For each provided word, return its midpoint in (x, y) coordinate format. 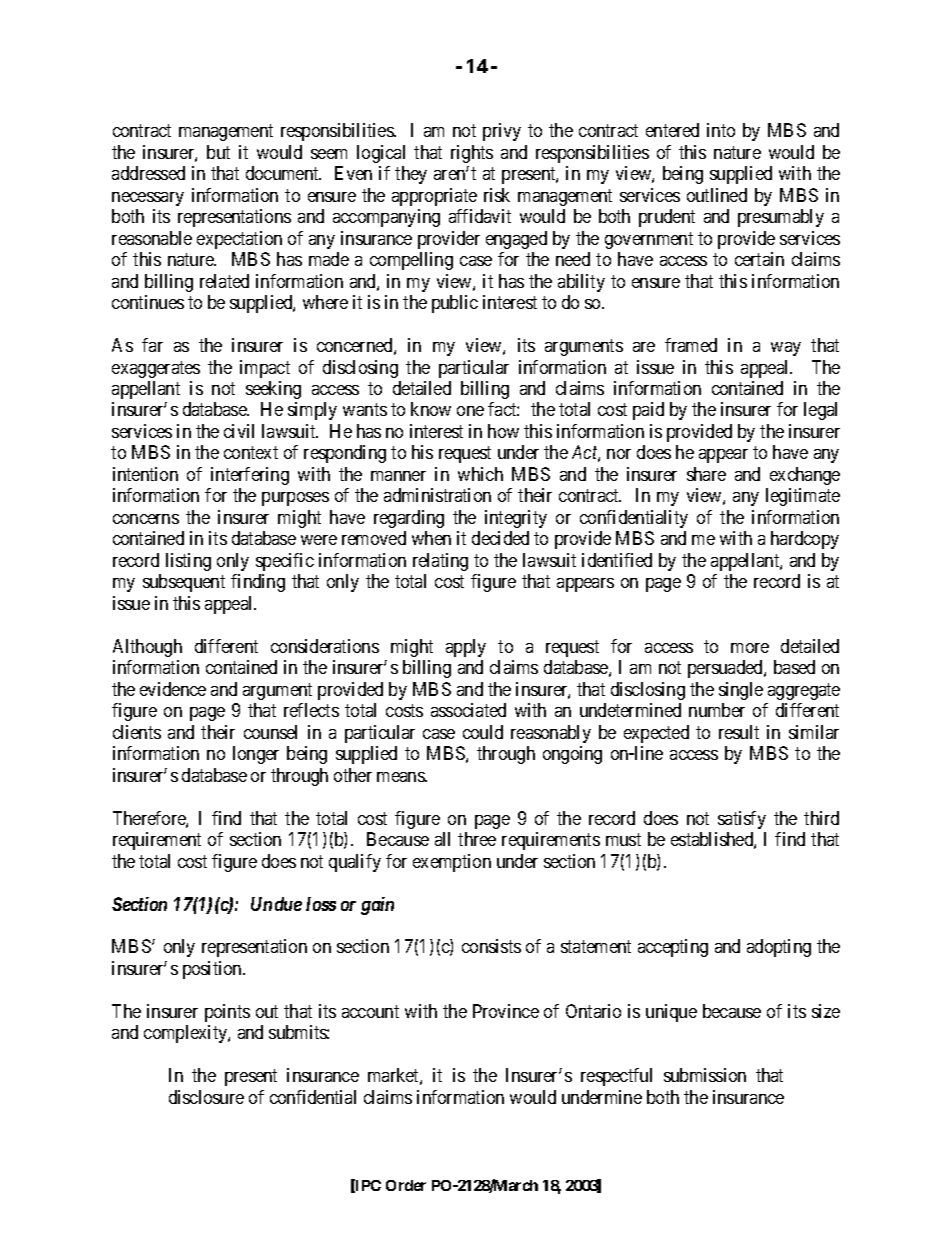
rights (472, 154)
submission (705, 1075)
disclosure (206, 1097)
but (218, 152)
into (721, 130)
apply (466, 648)
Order (406, 1185)
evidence (173, 689)
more (750, 648)
